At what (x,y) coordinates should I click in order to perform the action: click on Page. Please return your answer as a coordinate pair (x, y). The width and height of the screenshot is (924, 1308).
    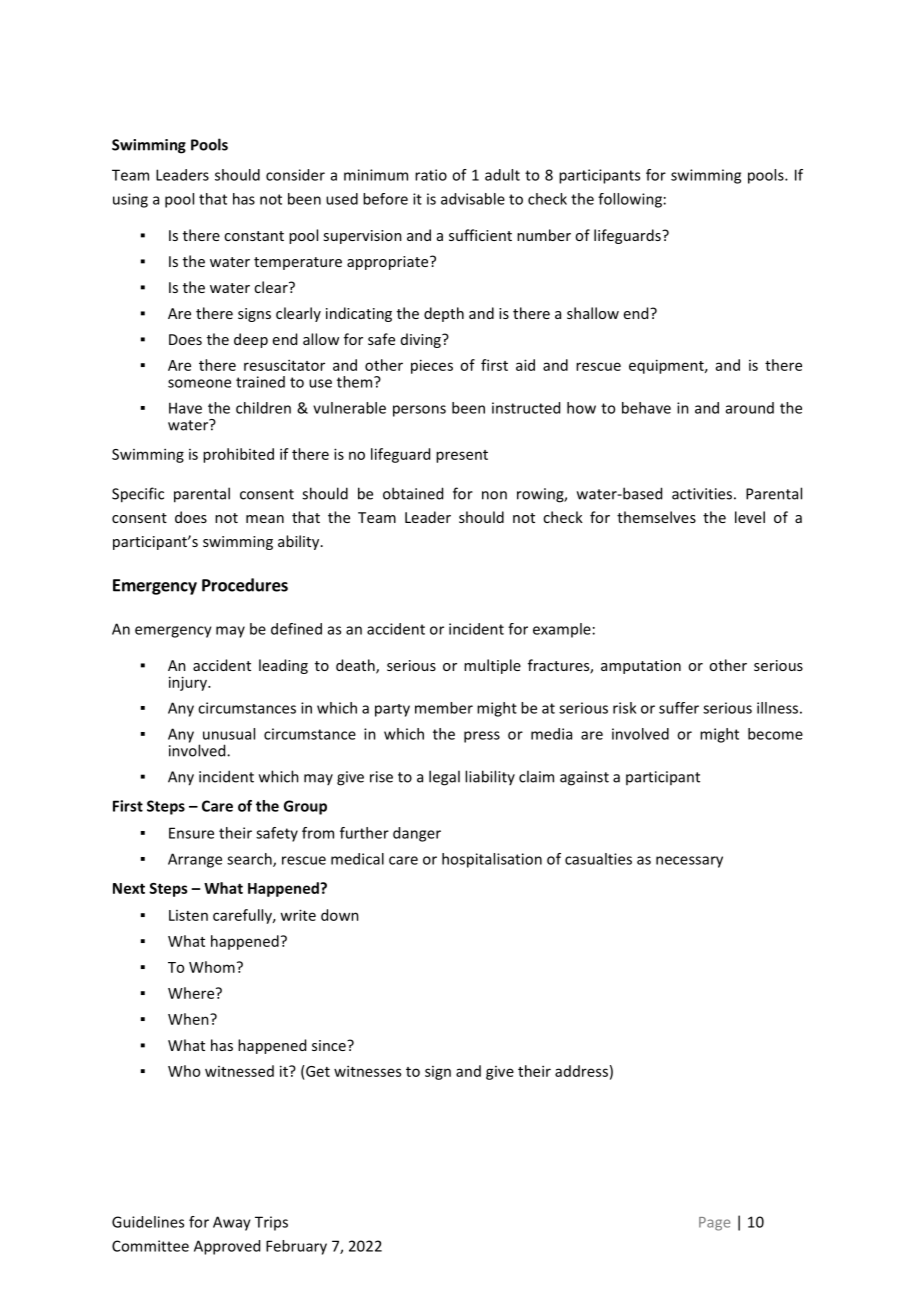
    Looking at the image, I should click on (714, 1224).
